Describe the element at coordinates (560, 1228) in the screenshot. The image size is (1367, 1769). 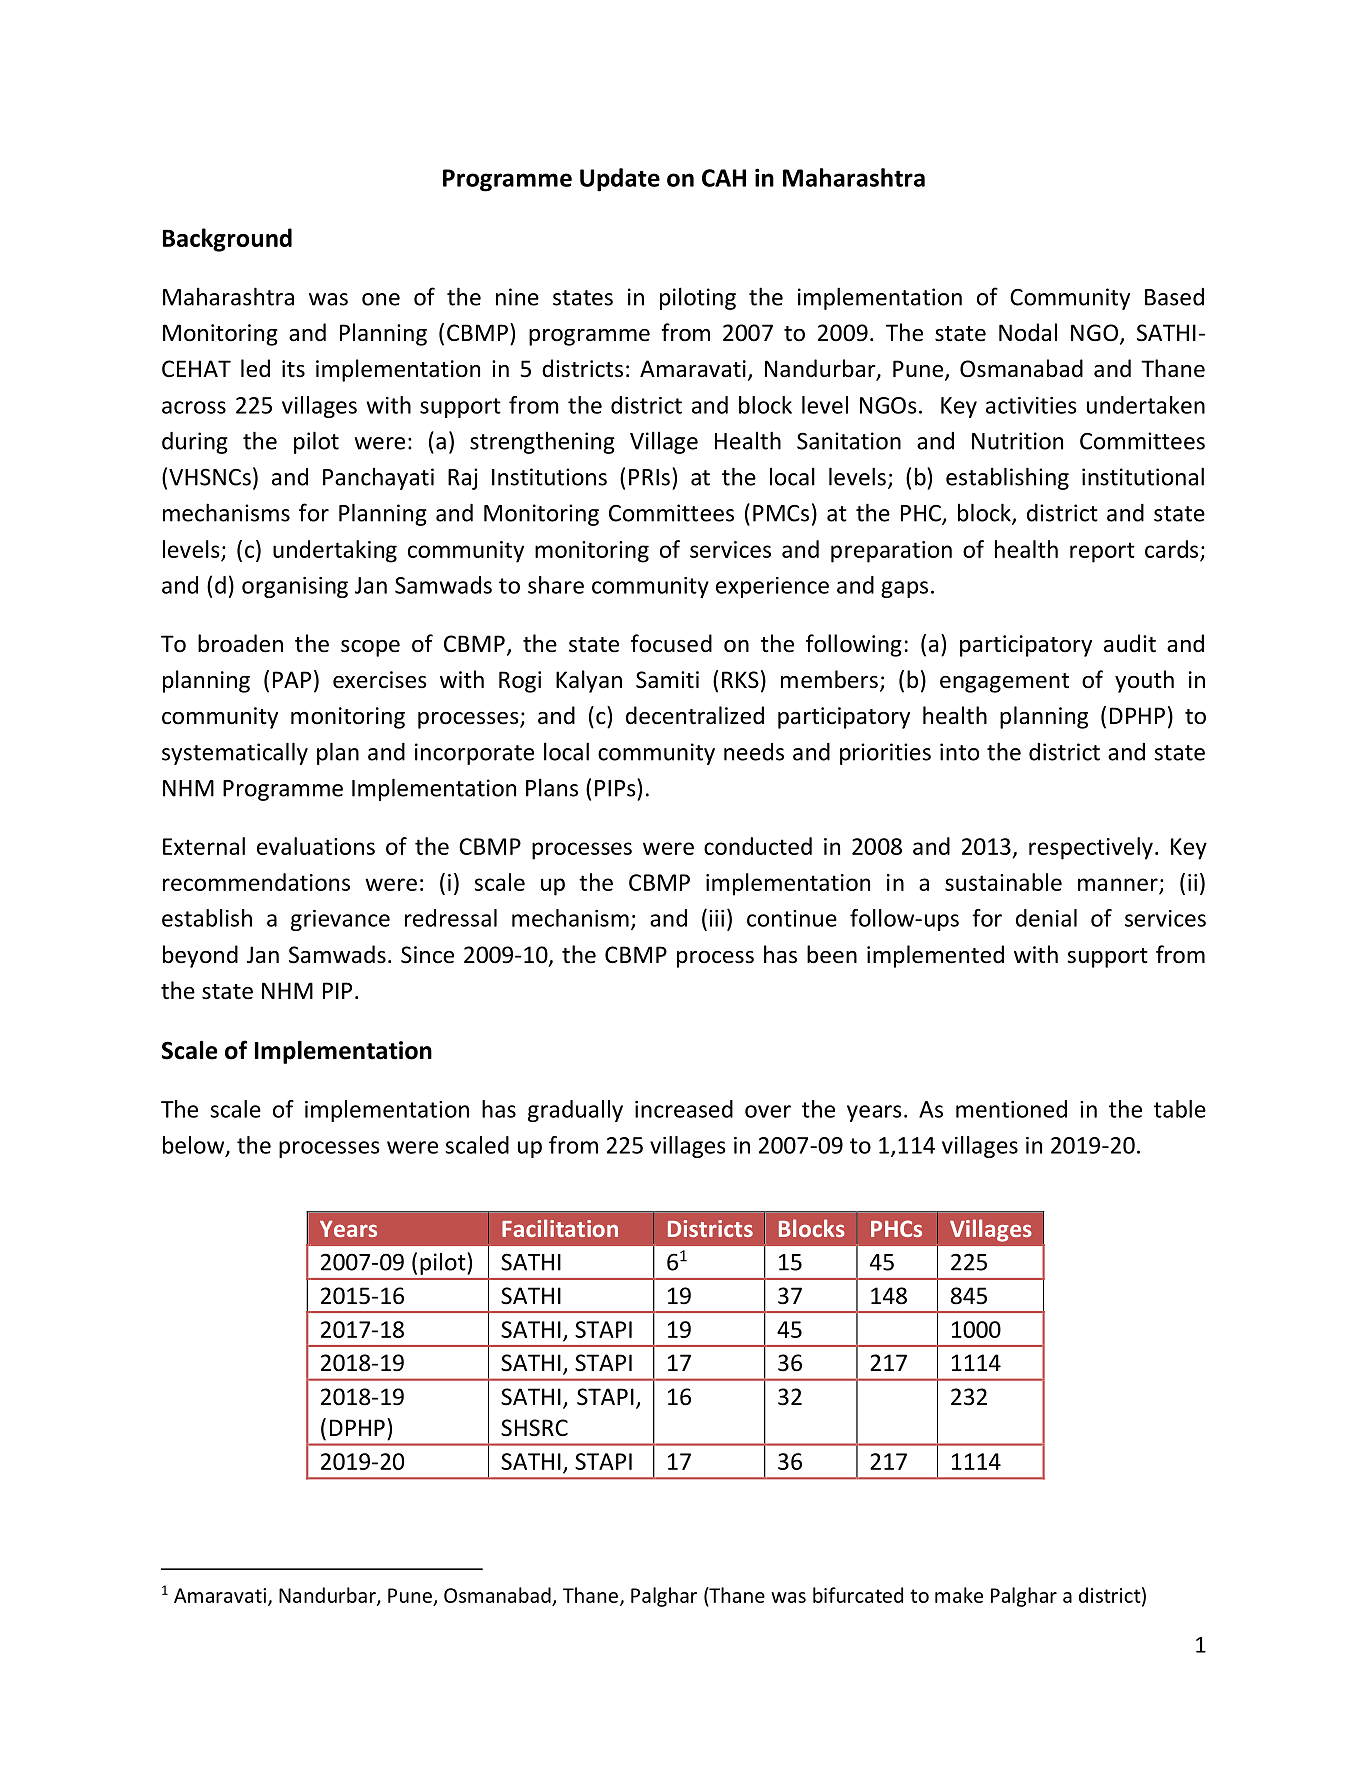
I see `Facilitation` at that location.
